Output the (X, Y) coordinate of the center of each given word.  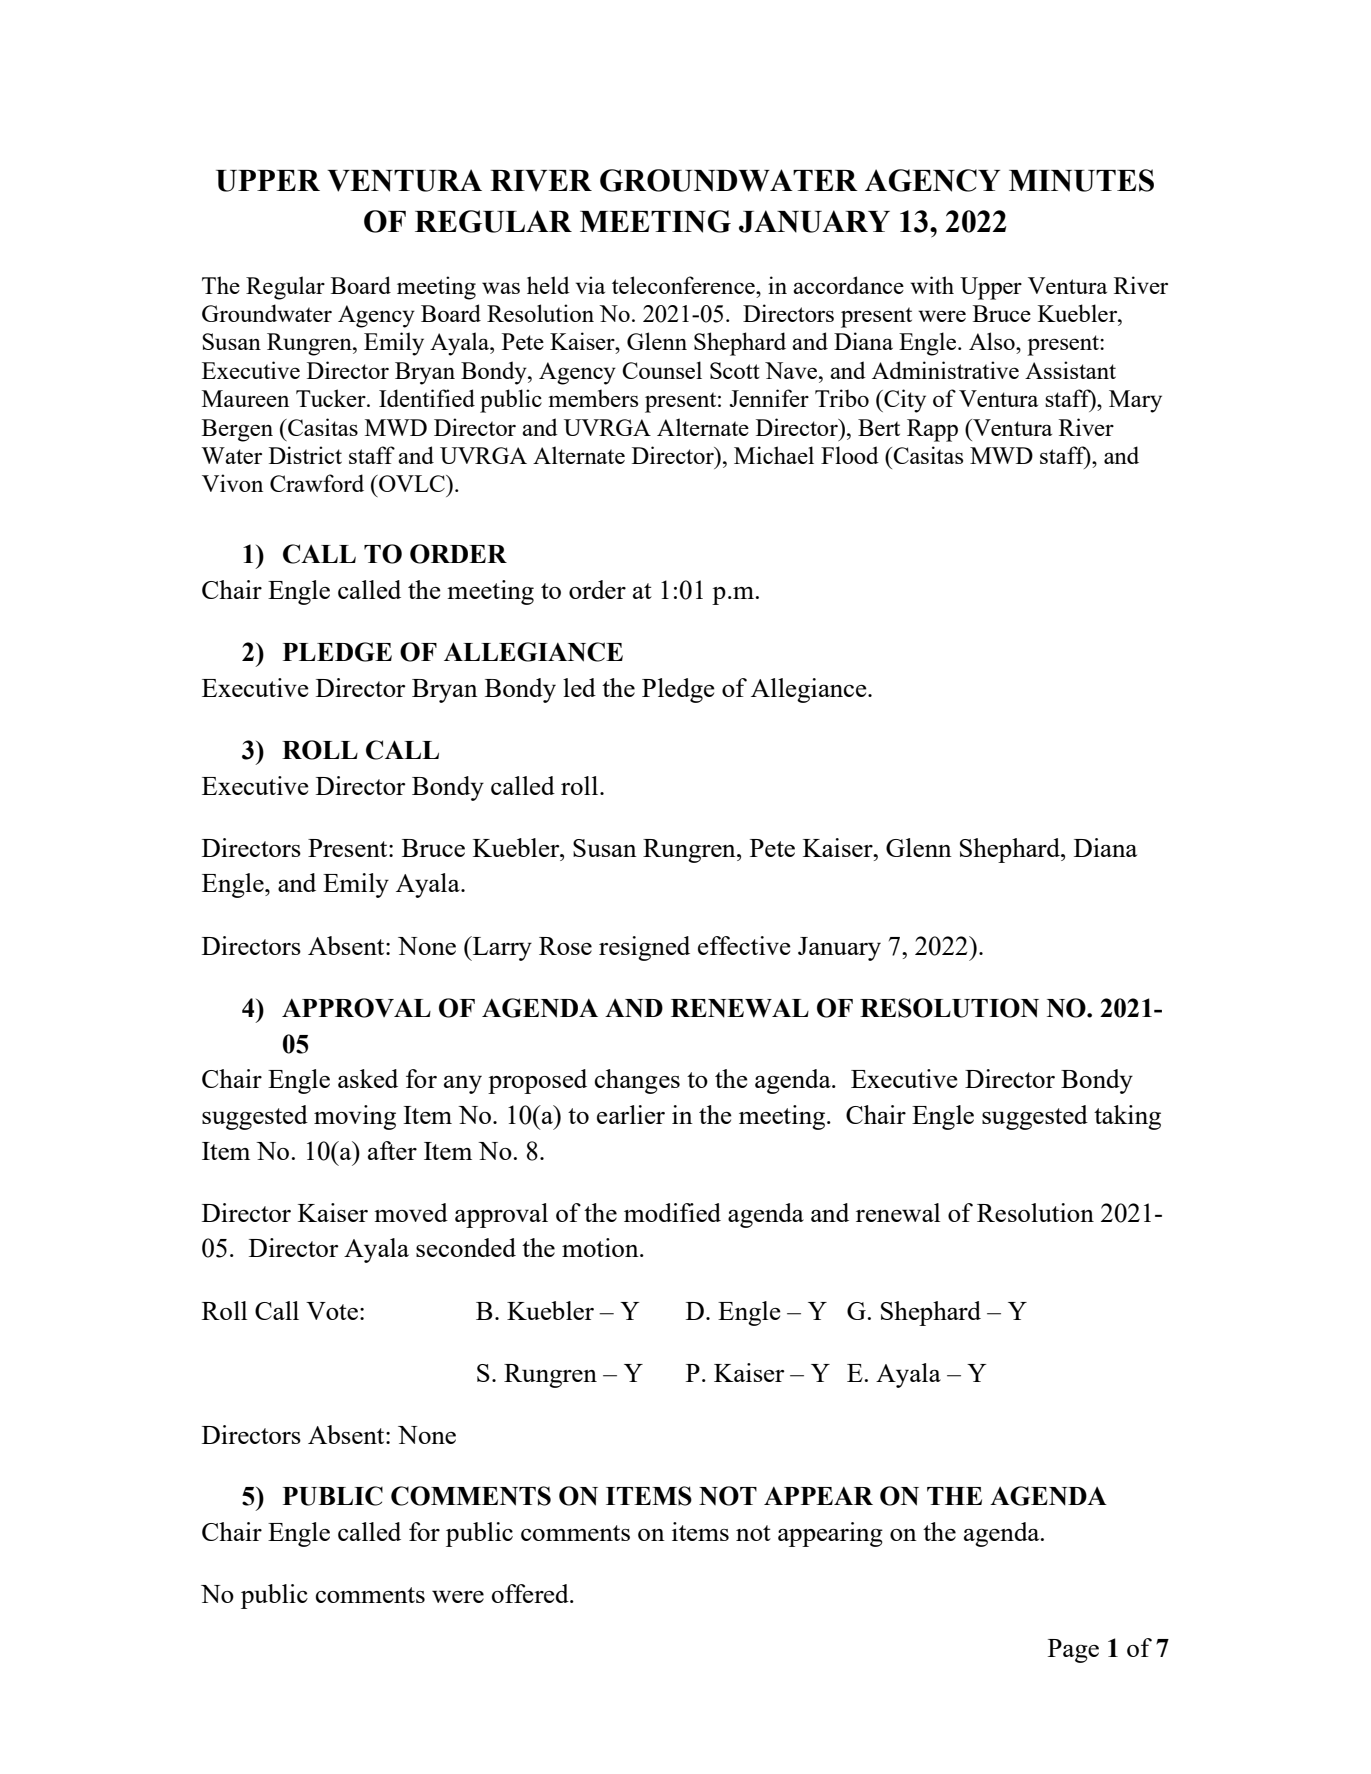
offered (531, 1593)
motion (601, 1247)
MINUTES (1081, 180)
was (501, 288)
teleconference (684, 285)
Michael (774, 455)
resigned (644, 948)
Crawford (317, 483)
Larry (501, 948)
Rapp (932, 430)
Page (1073, 1651)
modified (672, 1212)
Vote (332, 1311)
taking (1127, 1117)
